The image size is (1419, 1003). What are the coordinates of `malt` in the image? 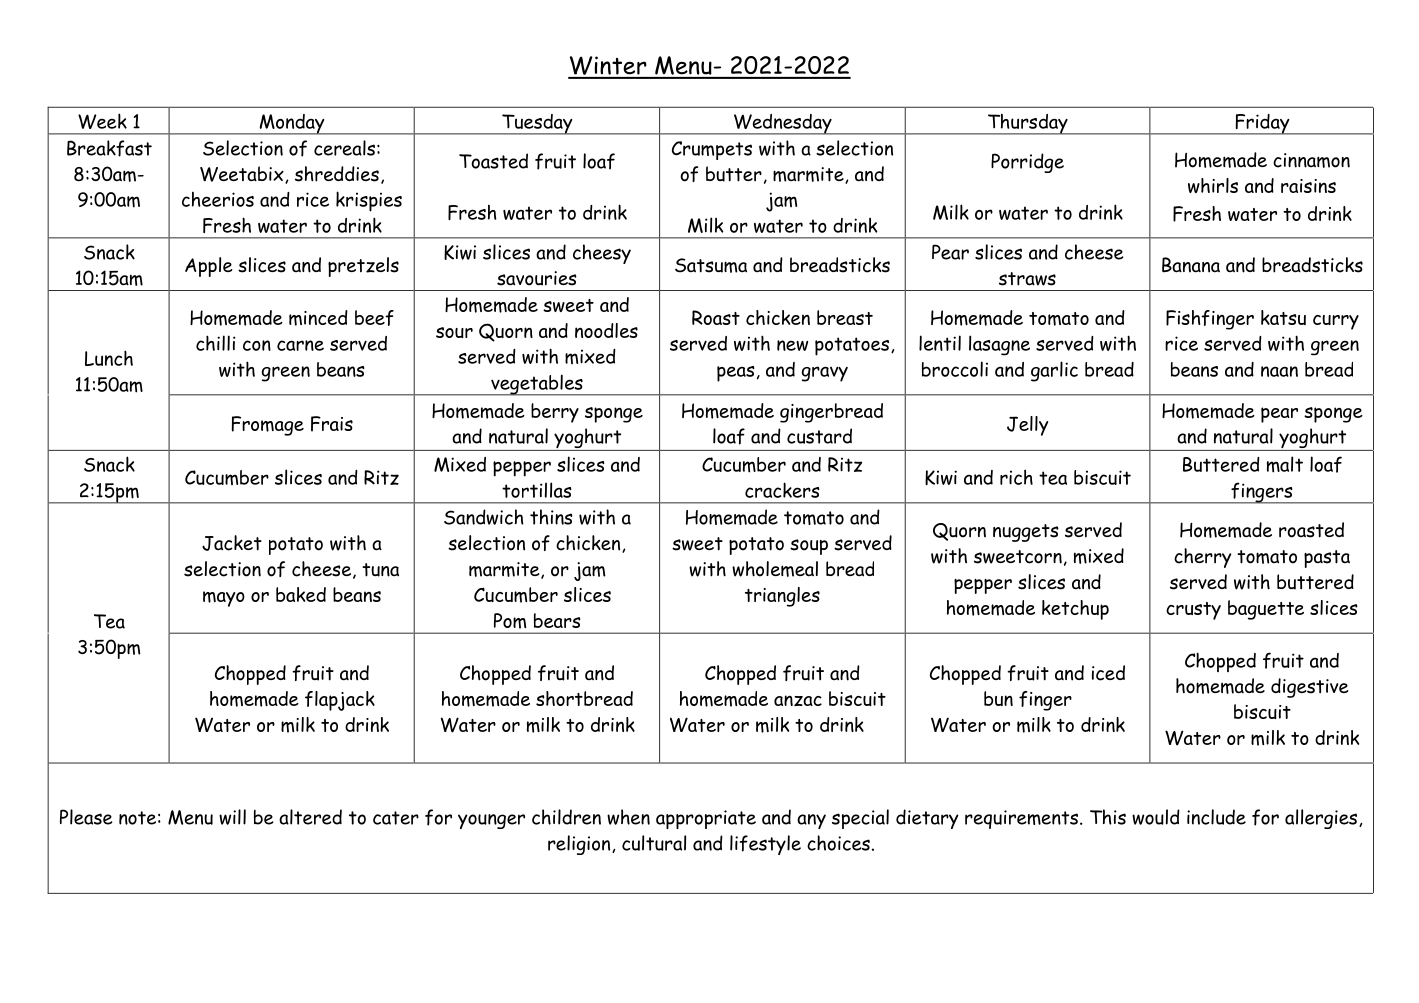 It's located at (1285, 464).
